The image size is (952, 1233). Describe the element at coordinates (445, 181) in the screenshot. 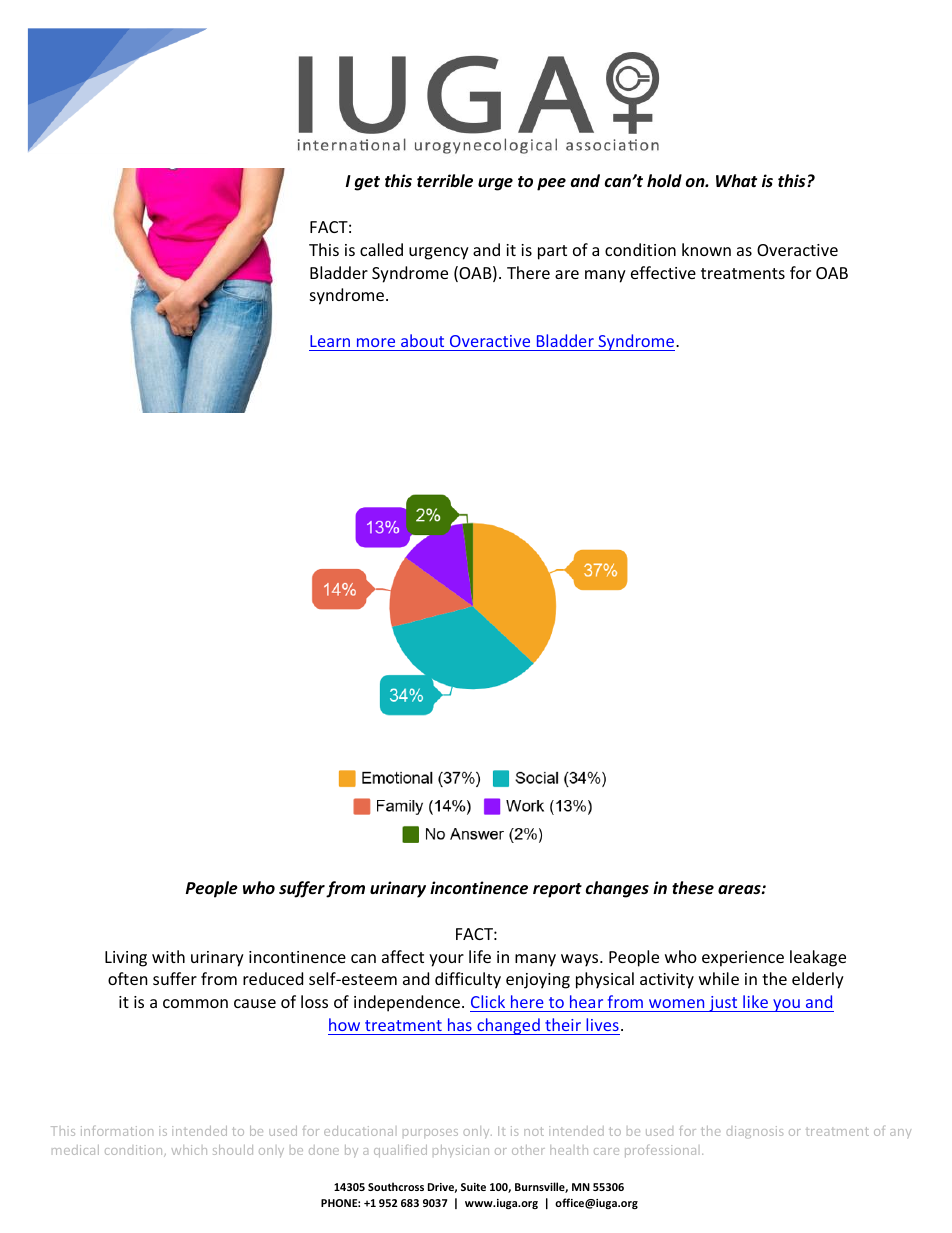

I see `terrible` at that location.
